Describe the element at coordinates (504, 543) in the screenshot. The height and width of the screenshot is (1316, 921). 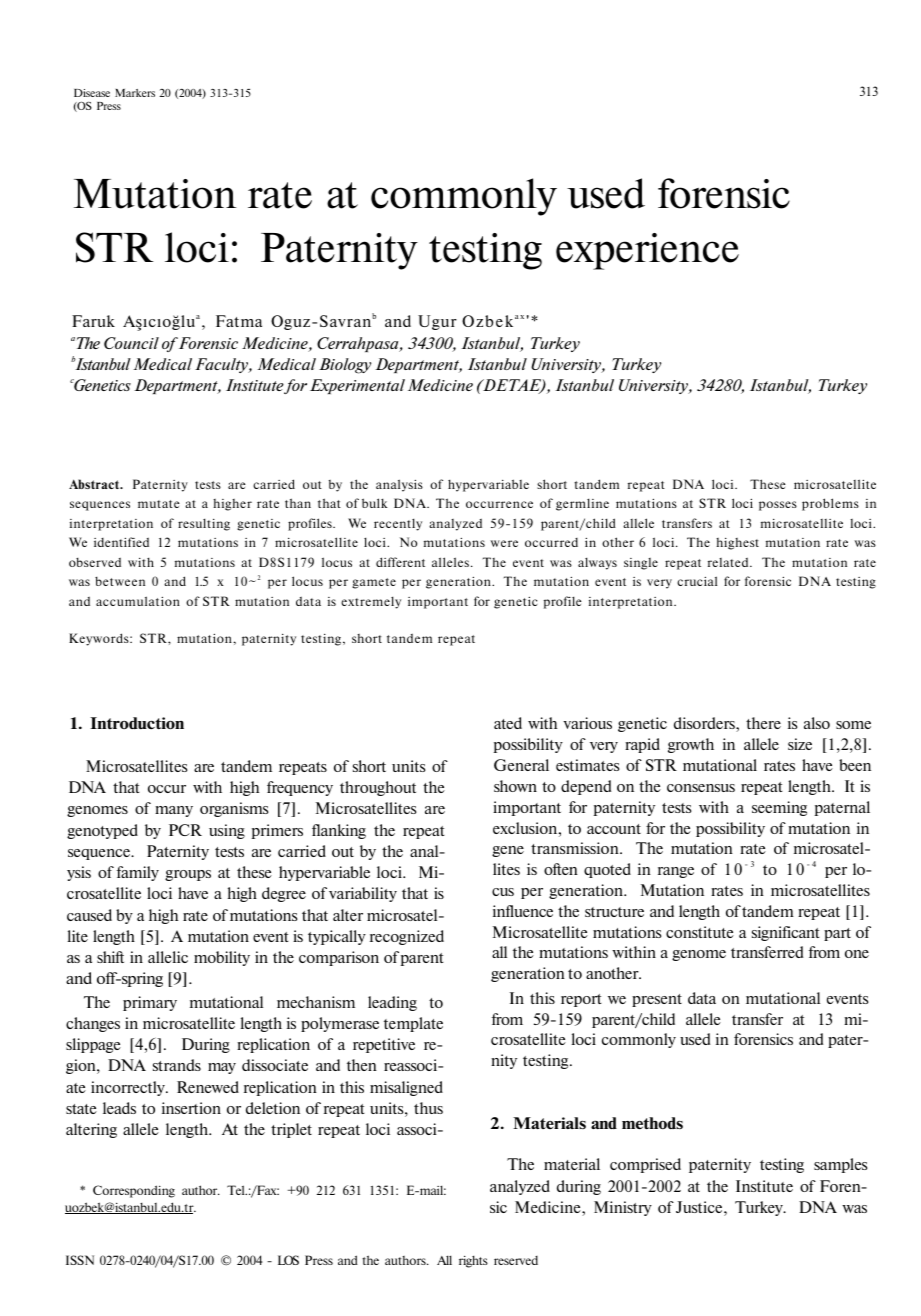
I see `were` at that location.
